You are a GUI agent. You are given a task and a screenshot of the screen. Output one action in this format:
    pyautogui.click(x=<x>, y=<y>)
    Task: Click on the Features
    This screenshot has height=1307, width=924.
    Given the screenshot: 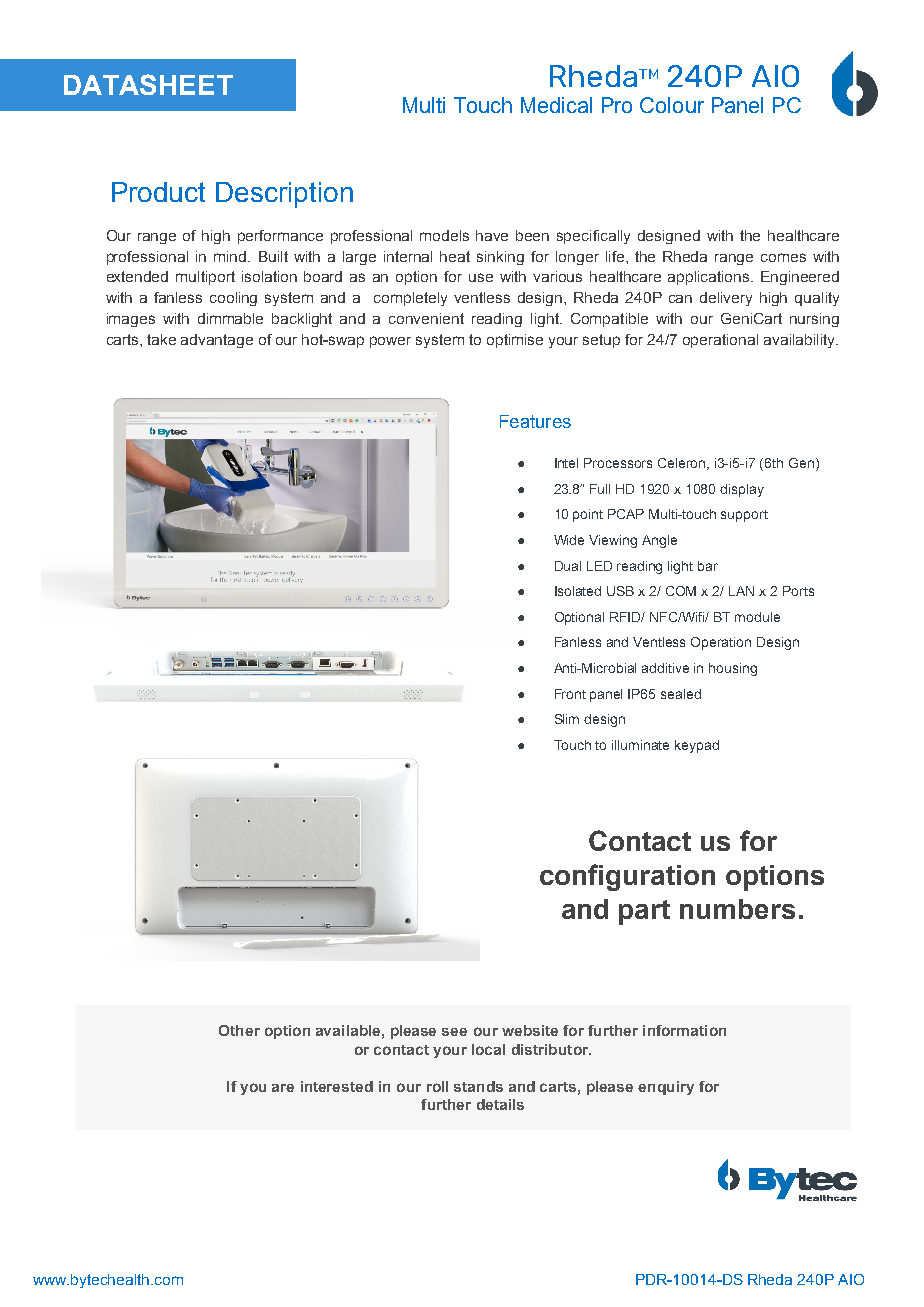 What is the action you would take?
    pyautogui.click(x=535, y=421)
